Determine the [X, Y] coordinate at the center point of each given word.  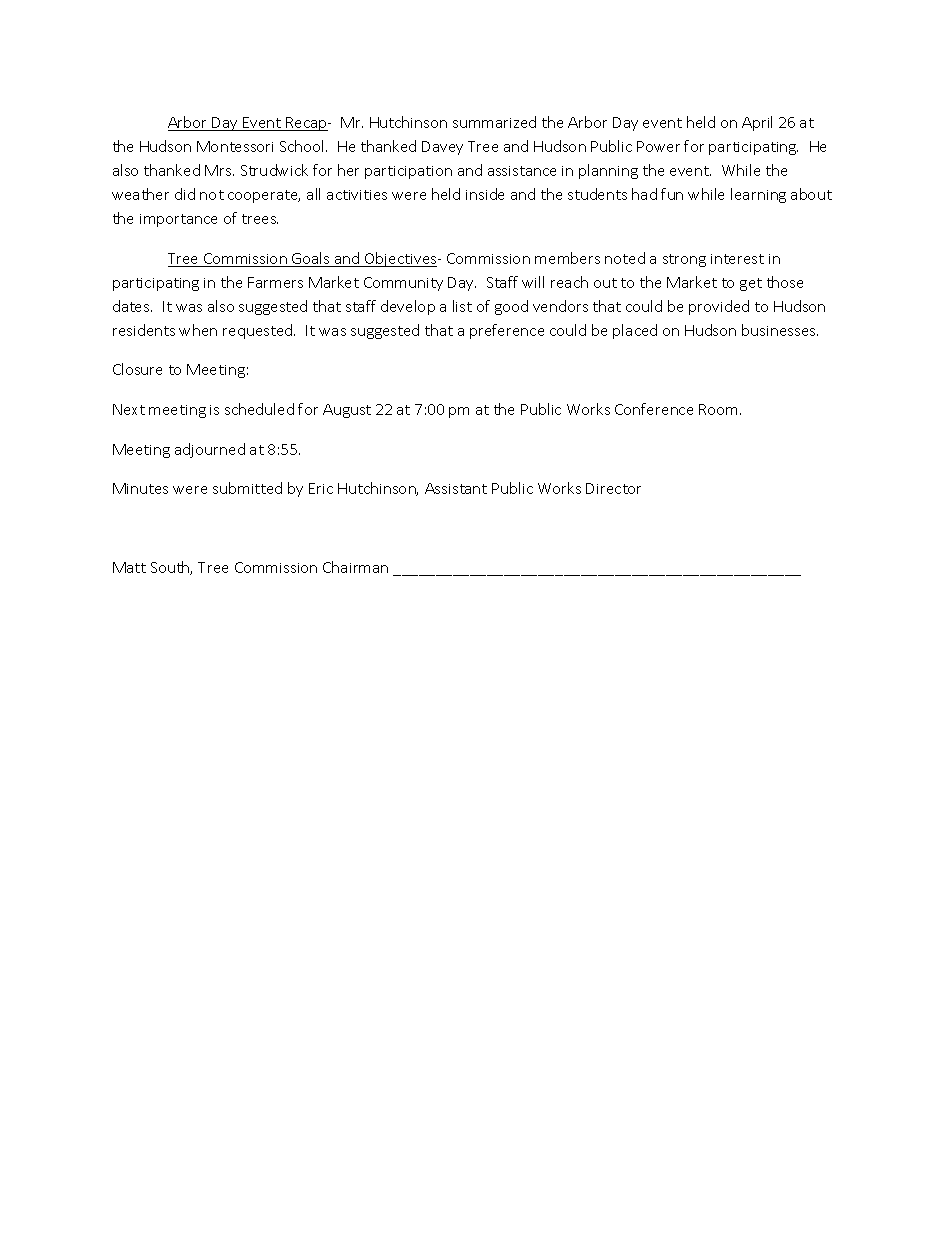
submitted [247, 488]
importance [178, 220]
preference [507, 331]
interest [737, 259]
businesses [780, 330]
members [567, 258]
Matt [129, 567]
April [757, 123]
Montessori [235, 146]
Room [720, 409]
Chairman [355, 567]
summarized [494, 122]
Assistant [456, 488]
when [198, 330]
